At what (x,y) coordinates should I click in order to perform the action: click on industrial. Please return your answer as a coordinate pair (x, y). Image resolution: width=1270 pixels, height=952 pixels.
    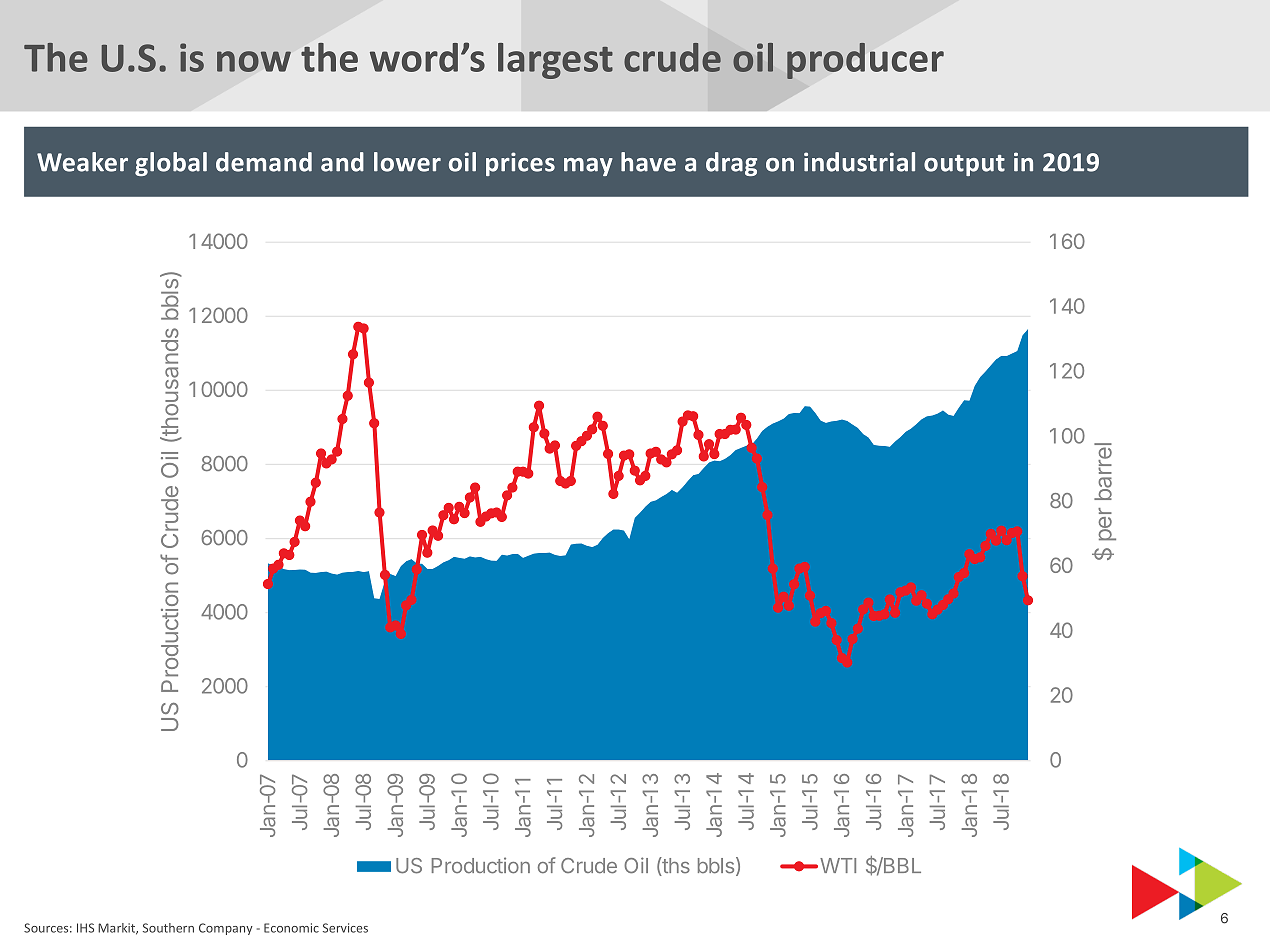
    Looking at the image, I should click on (859, 162).
